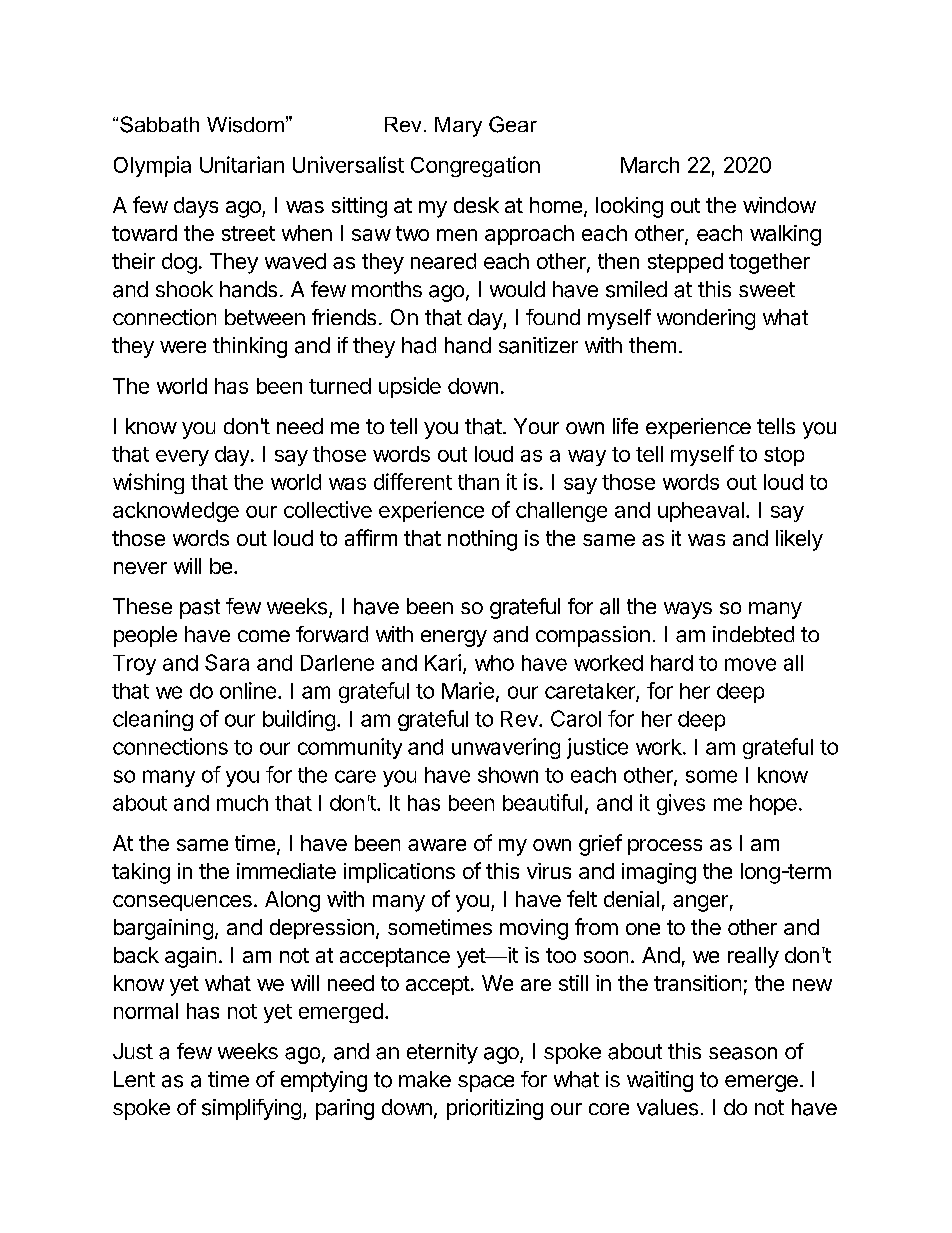 Image resolution: width=952 pixels, height=1233 pixels. Describe the element at coordinates (478, 482) in the page. I see `than` at that location.
